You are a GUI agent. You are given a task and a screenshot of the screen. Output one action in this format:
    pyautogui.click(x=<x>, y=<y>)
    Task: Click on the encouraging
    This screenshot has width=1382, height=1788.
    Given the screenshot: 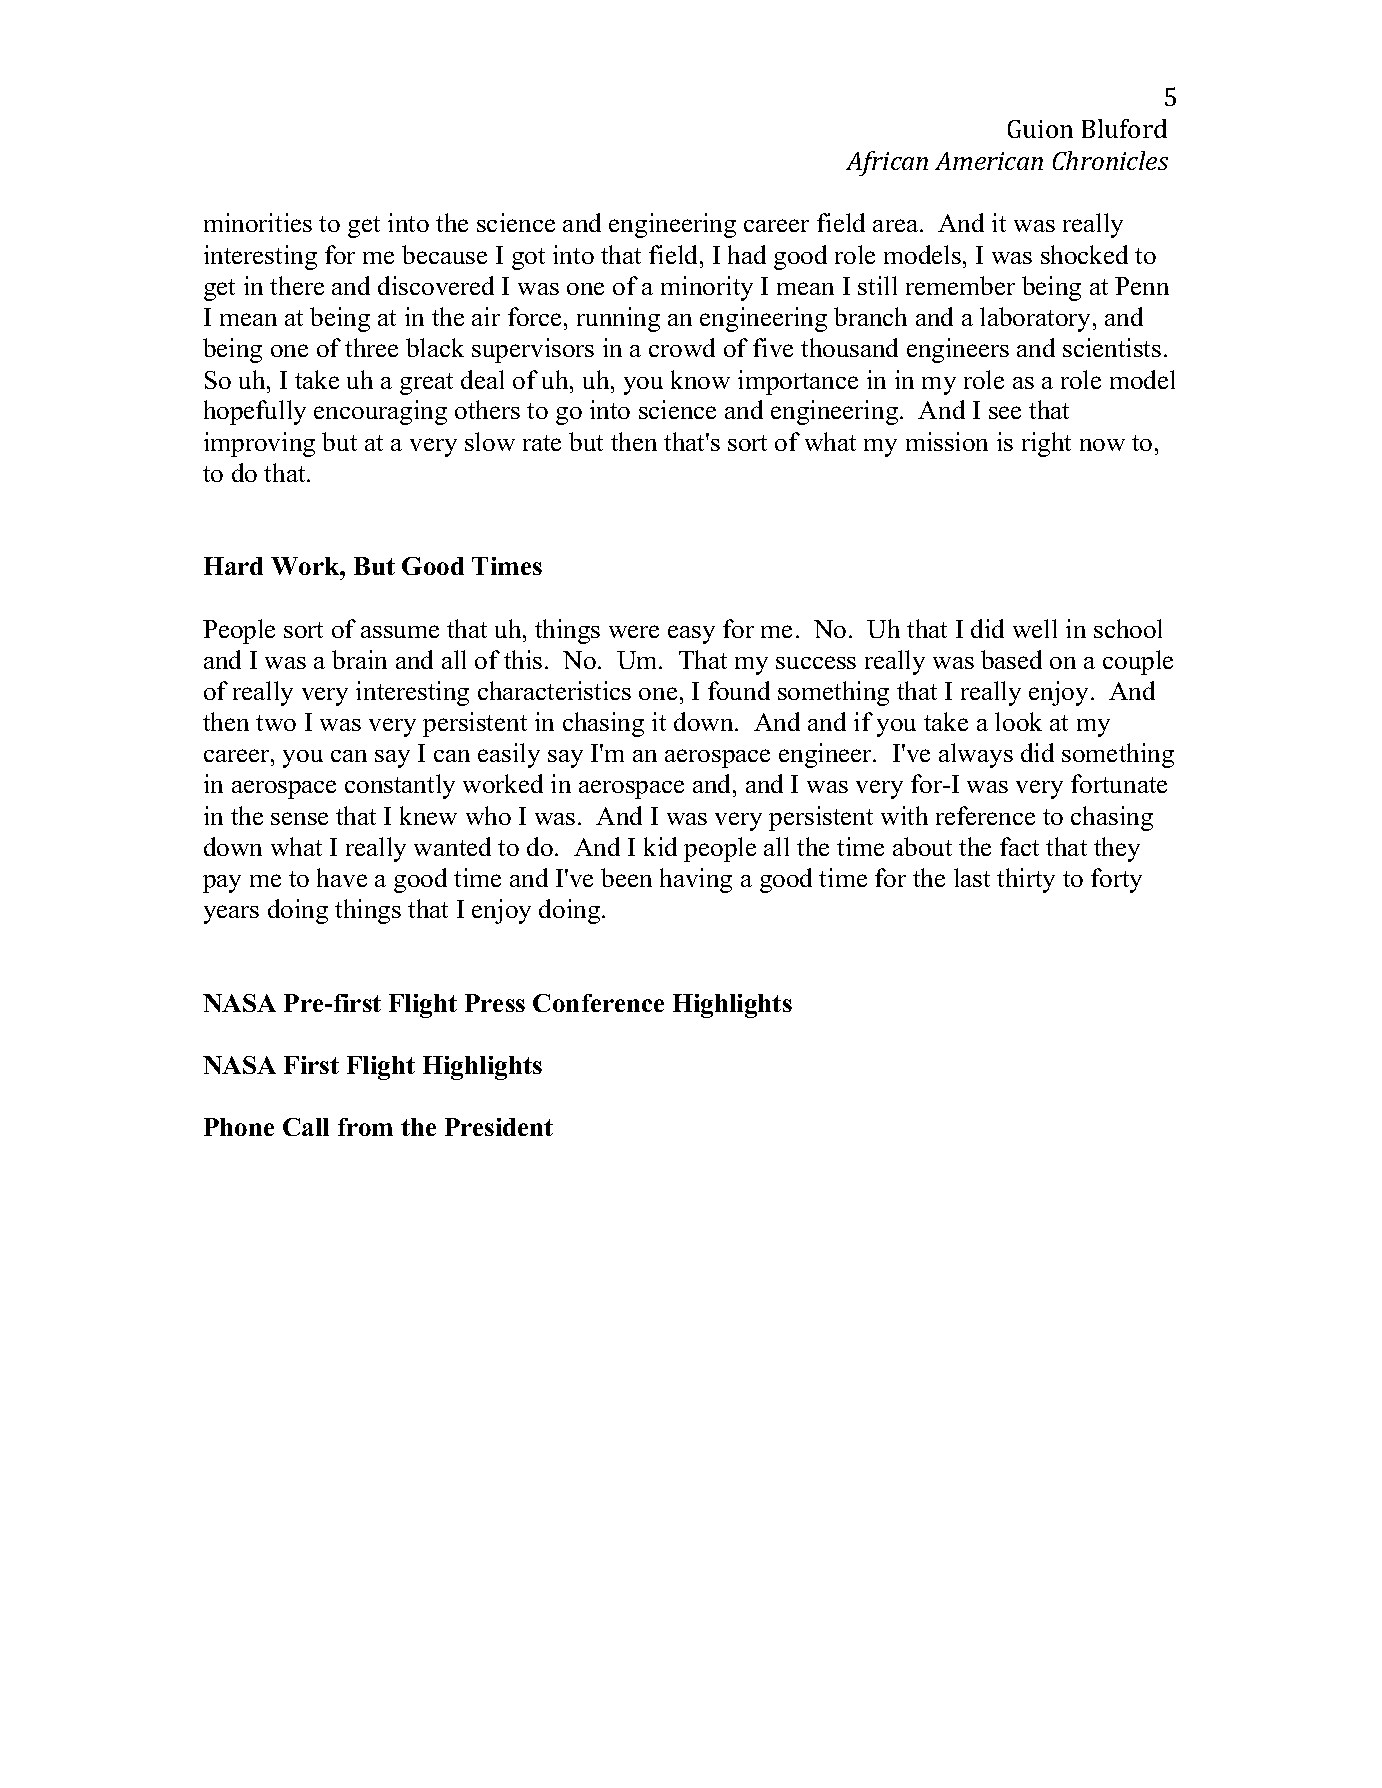 What is the action you would take?
    pyautogui.click(x=380, y=412)
